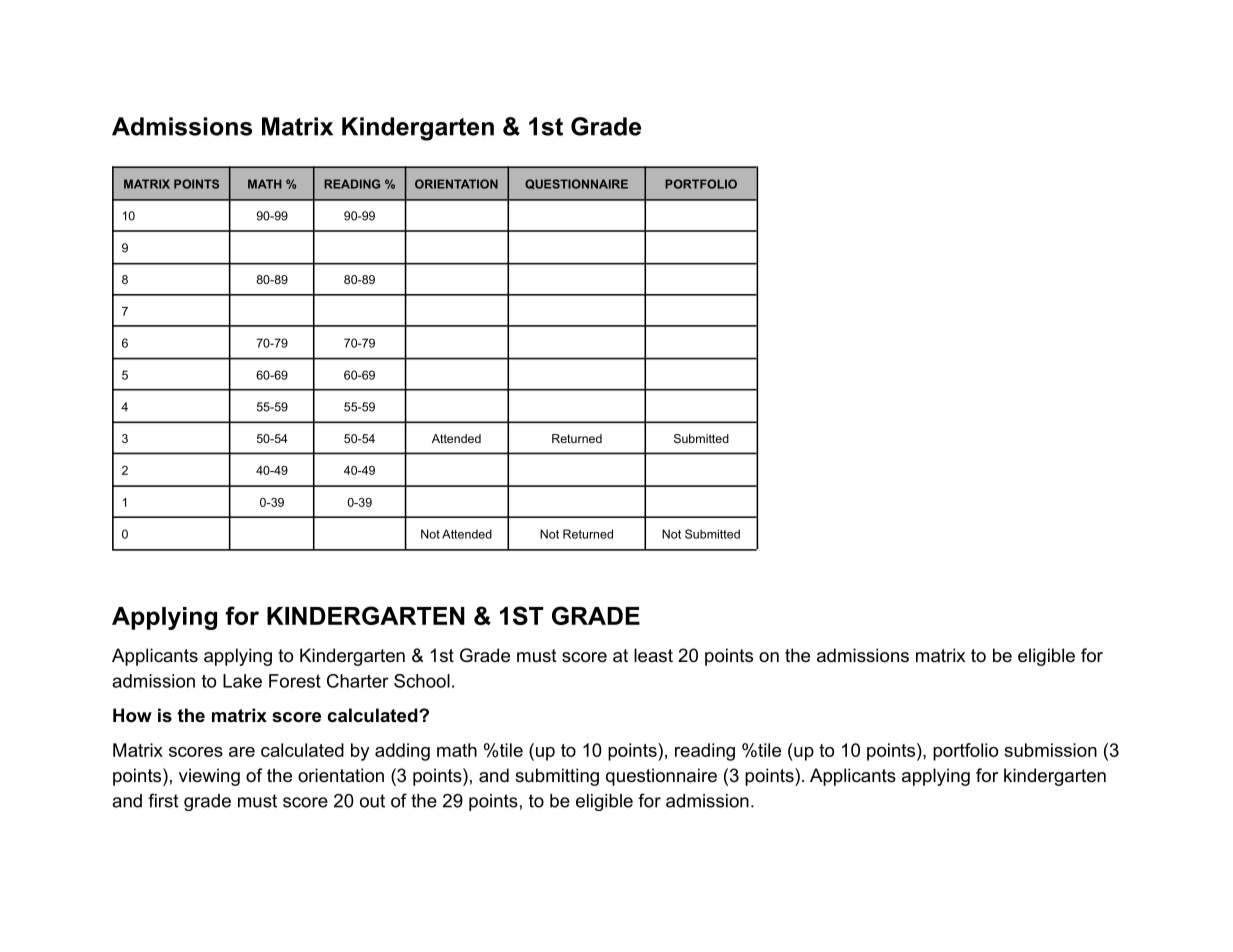 The height and width of the screenshot is (952, 1233). I want to click on submission, so click(1050, 750).
